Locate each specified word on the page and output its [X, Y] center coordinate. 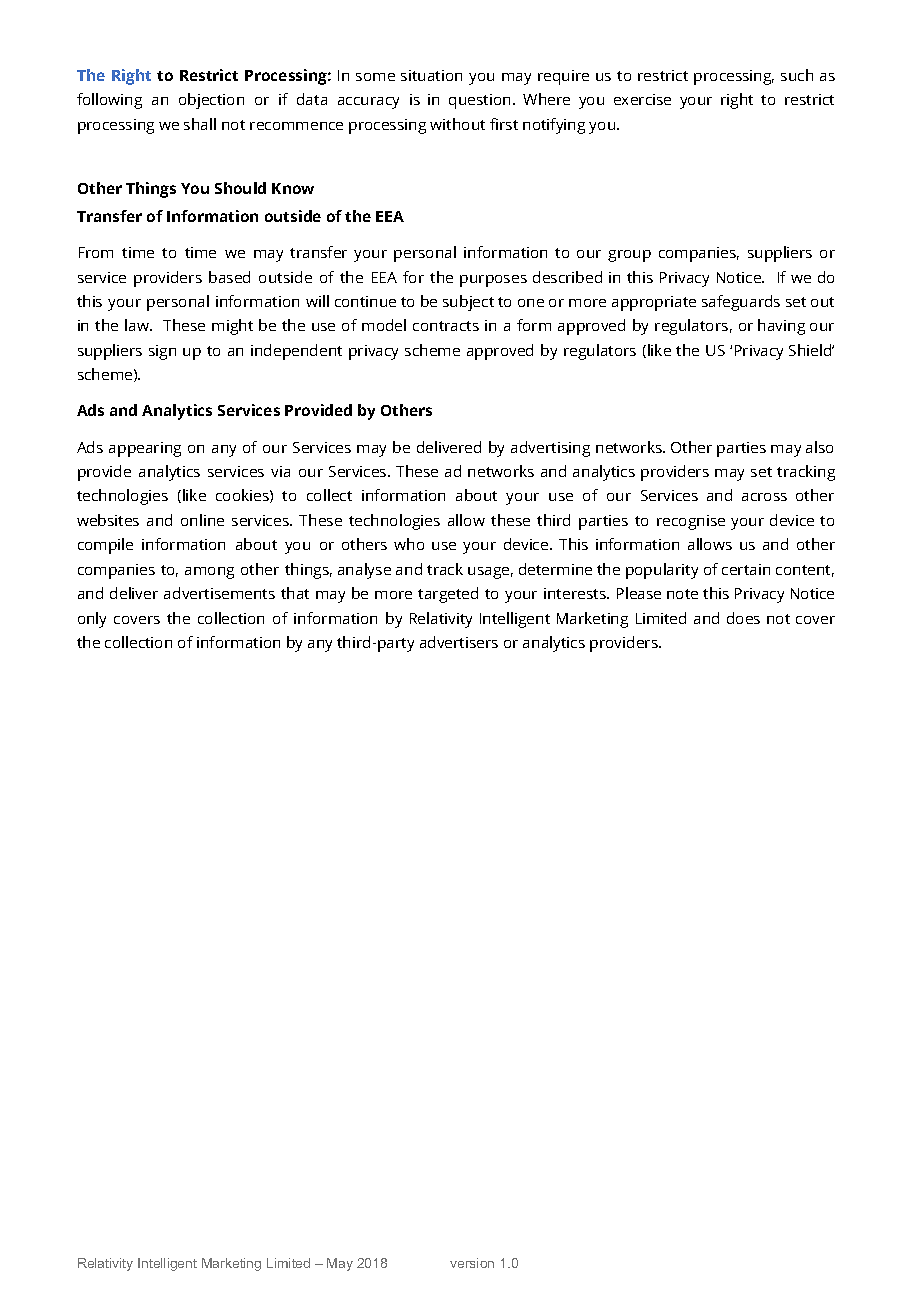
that [295, 593]
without [457, 124]
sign [162, 352]
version [472, 1263]
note [682, 594]
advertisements [219, 593]
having [781, 327]
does [743, 618]
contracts [446, 326]
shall [200, 124]
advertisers [459, 642]
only [92, 620]
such [797, 75]
